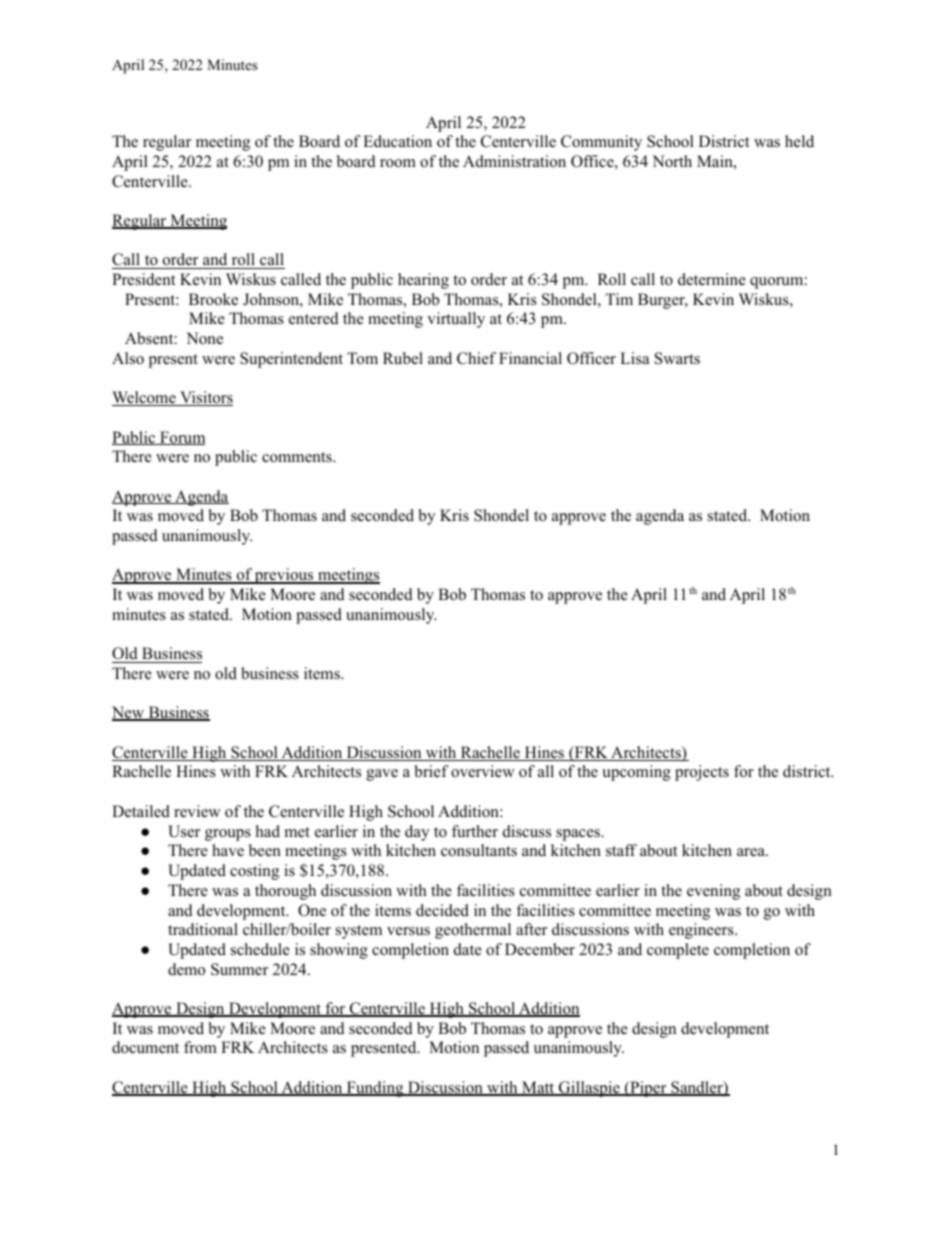 This page has width=952, height=1233. I want to click on President, so click(143, 279).
